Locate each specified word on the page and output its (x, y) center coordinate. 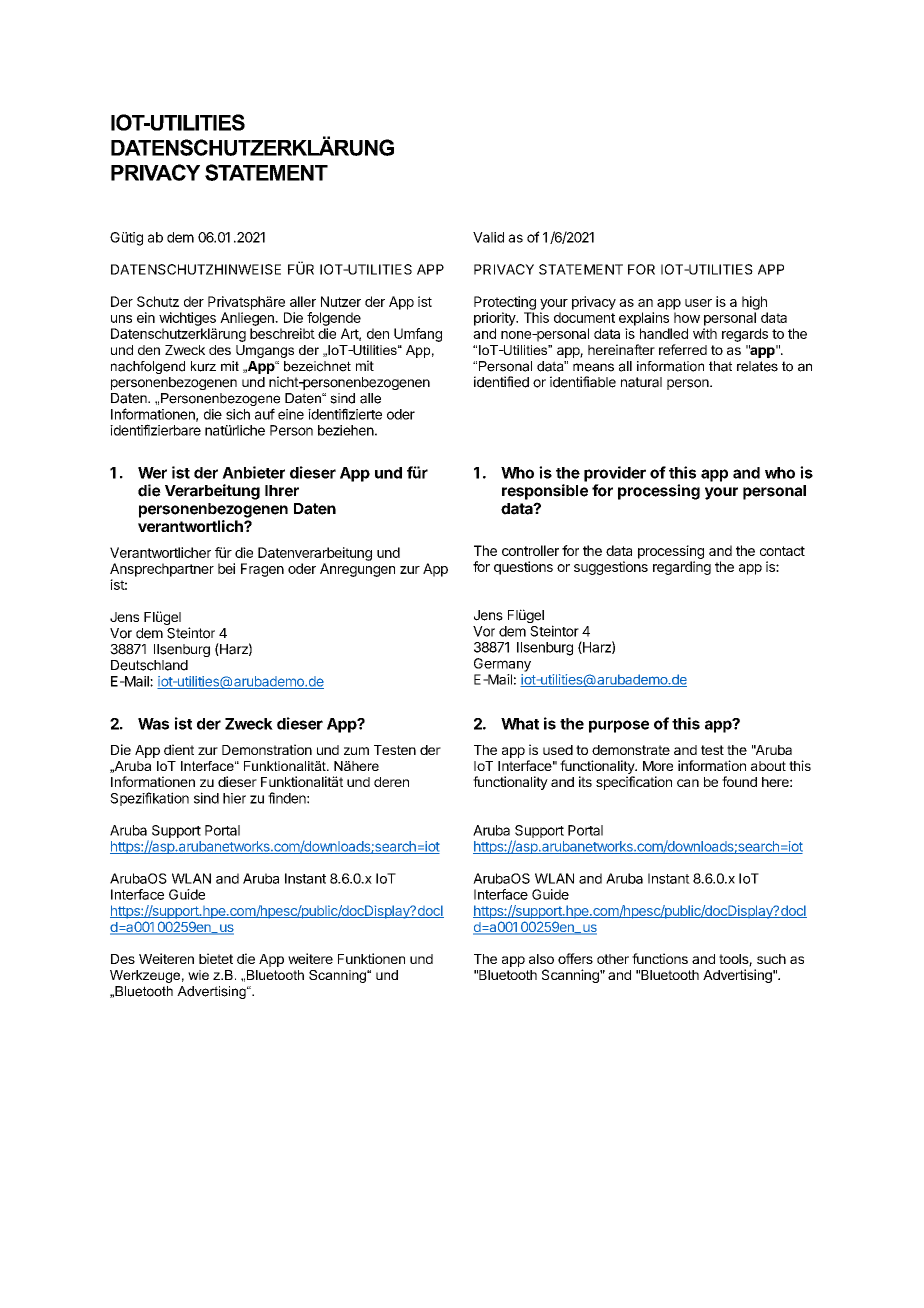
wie (198, 975)
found (739, 781)
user (698, 303)
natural (641, 382)
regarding (682, 568)
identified (501, 382)
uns (121, 319)
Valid (488, 237)
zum (356, 751)
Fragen (262, 570)
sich (238, 414)
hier (234, 798)
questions (523, 568)
